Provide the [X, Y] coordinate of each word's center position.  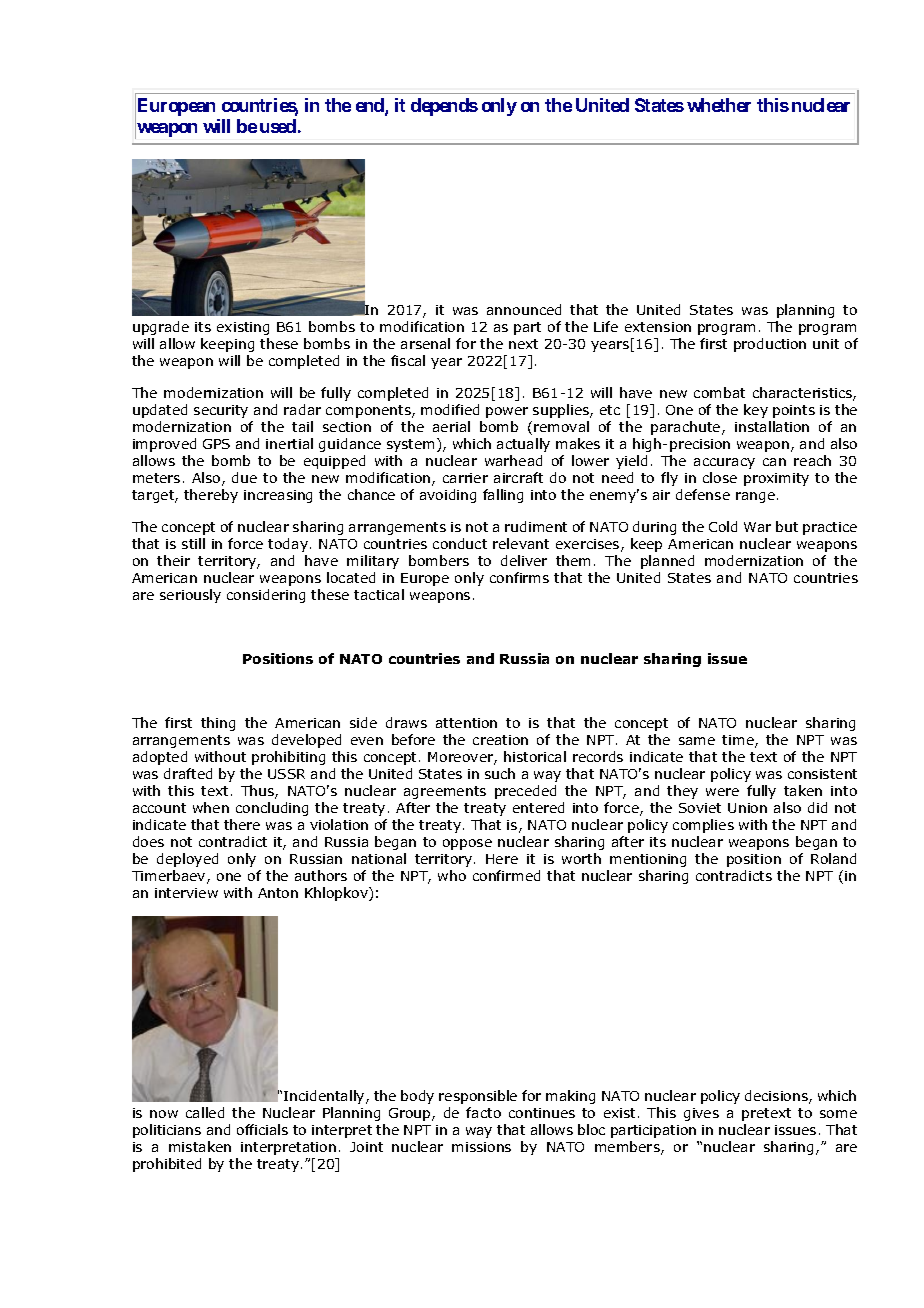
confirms [519, 577]
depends [444, 107]
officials [262, 1129]
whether [719, 105]
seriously [190, 596]
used [278, 126]
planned [667, 562]
